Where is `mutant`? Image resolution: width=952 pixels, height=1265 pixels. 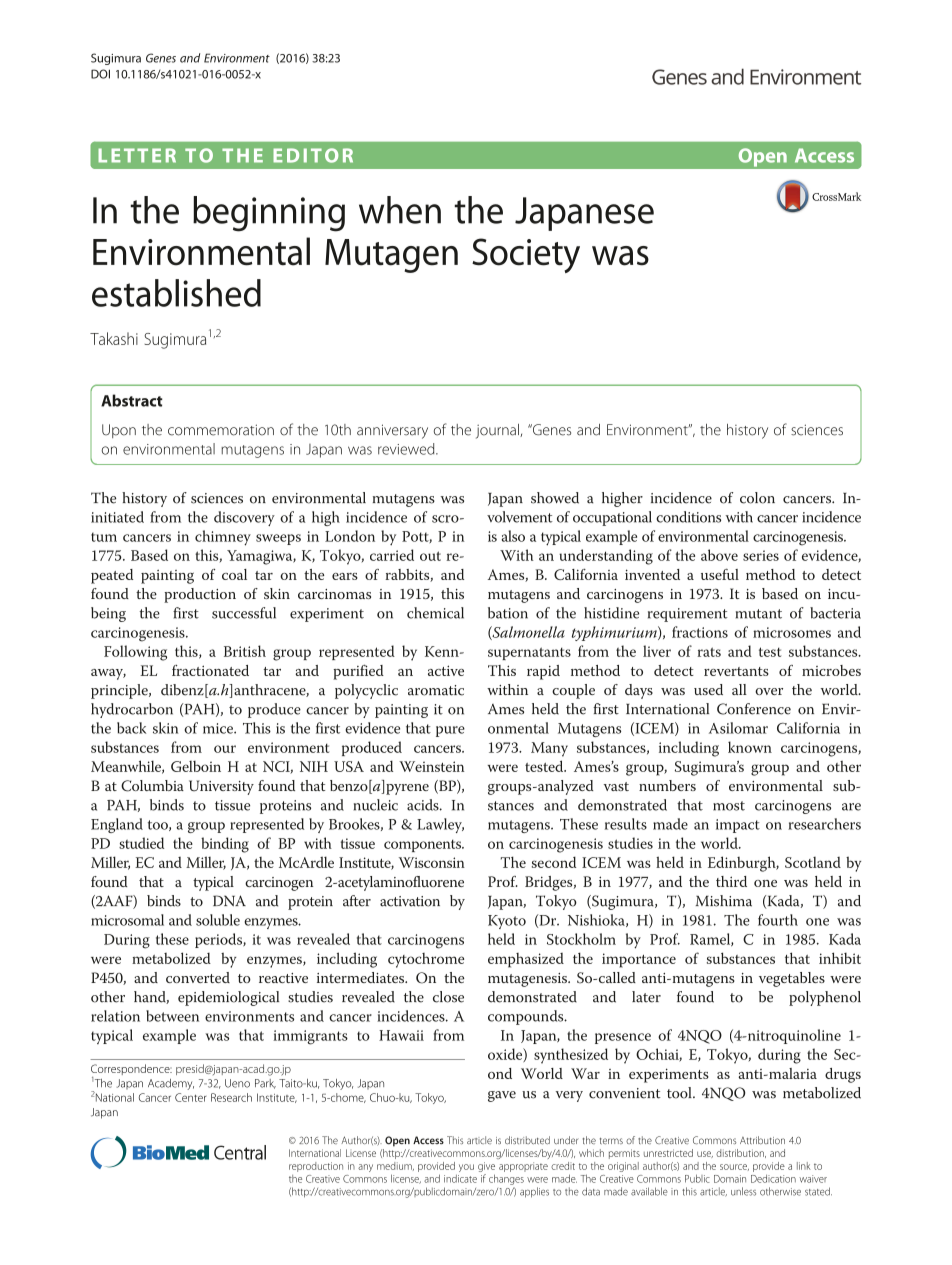 mutant is located at coordinates (759, 614).
